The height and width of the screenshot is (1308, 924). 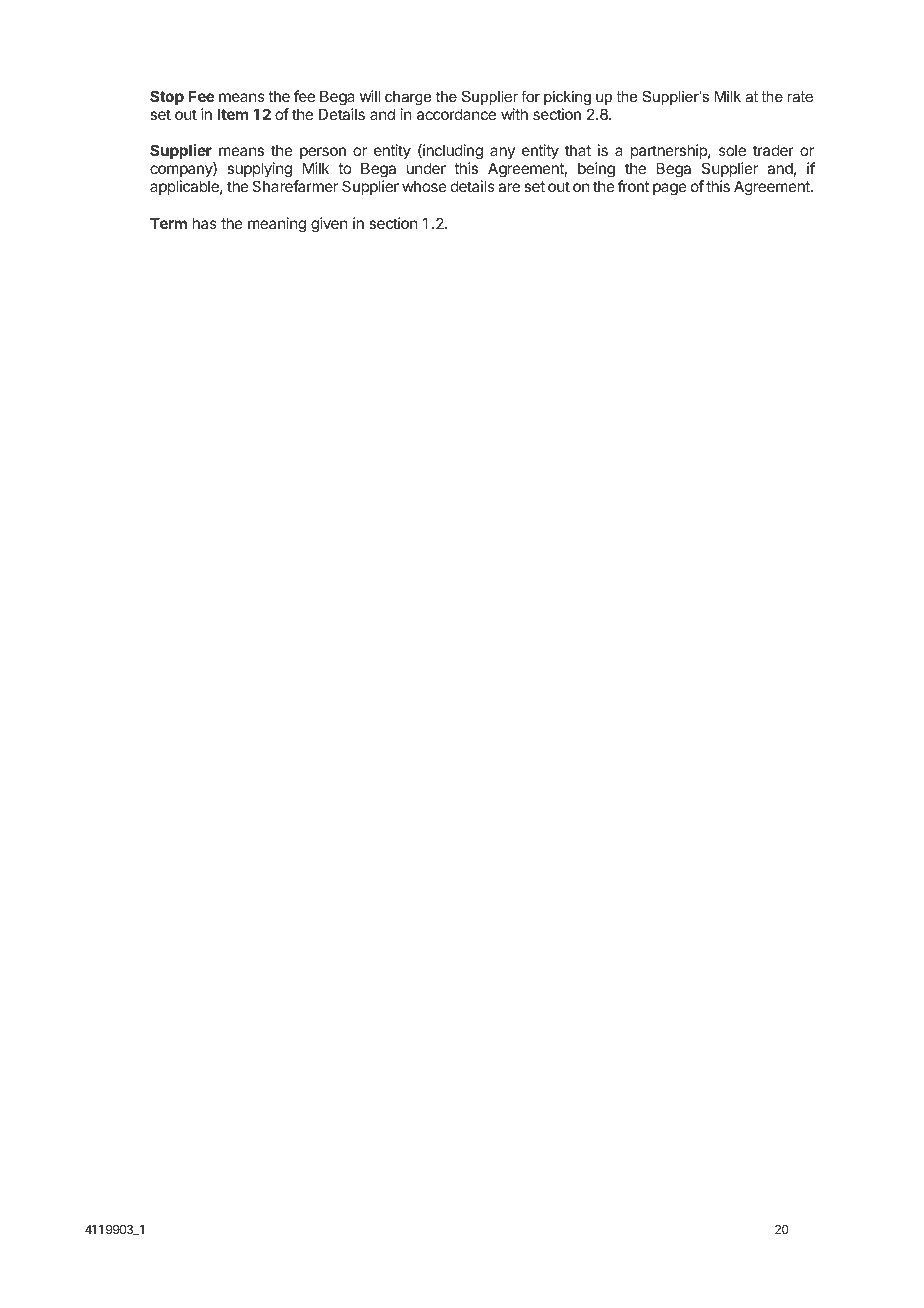 What do you see at coordinates (530, 96) in the screenshot?
I see `for` at bounding box center [530, 96].
